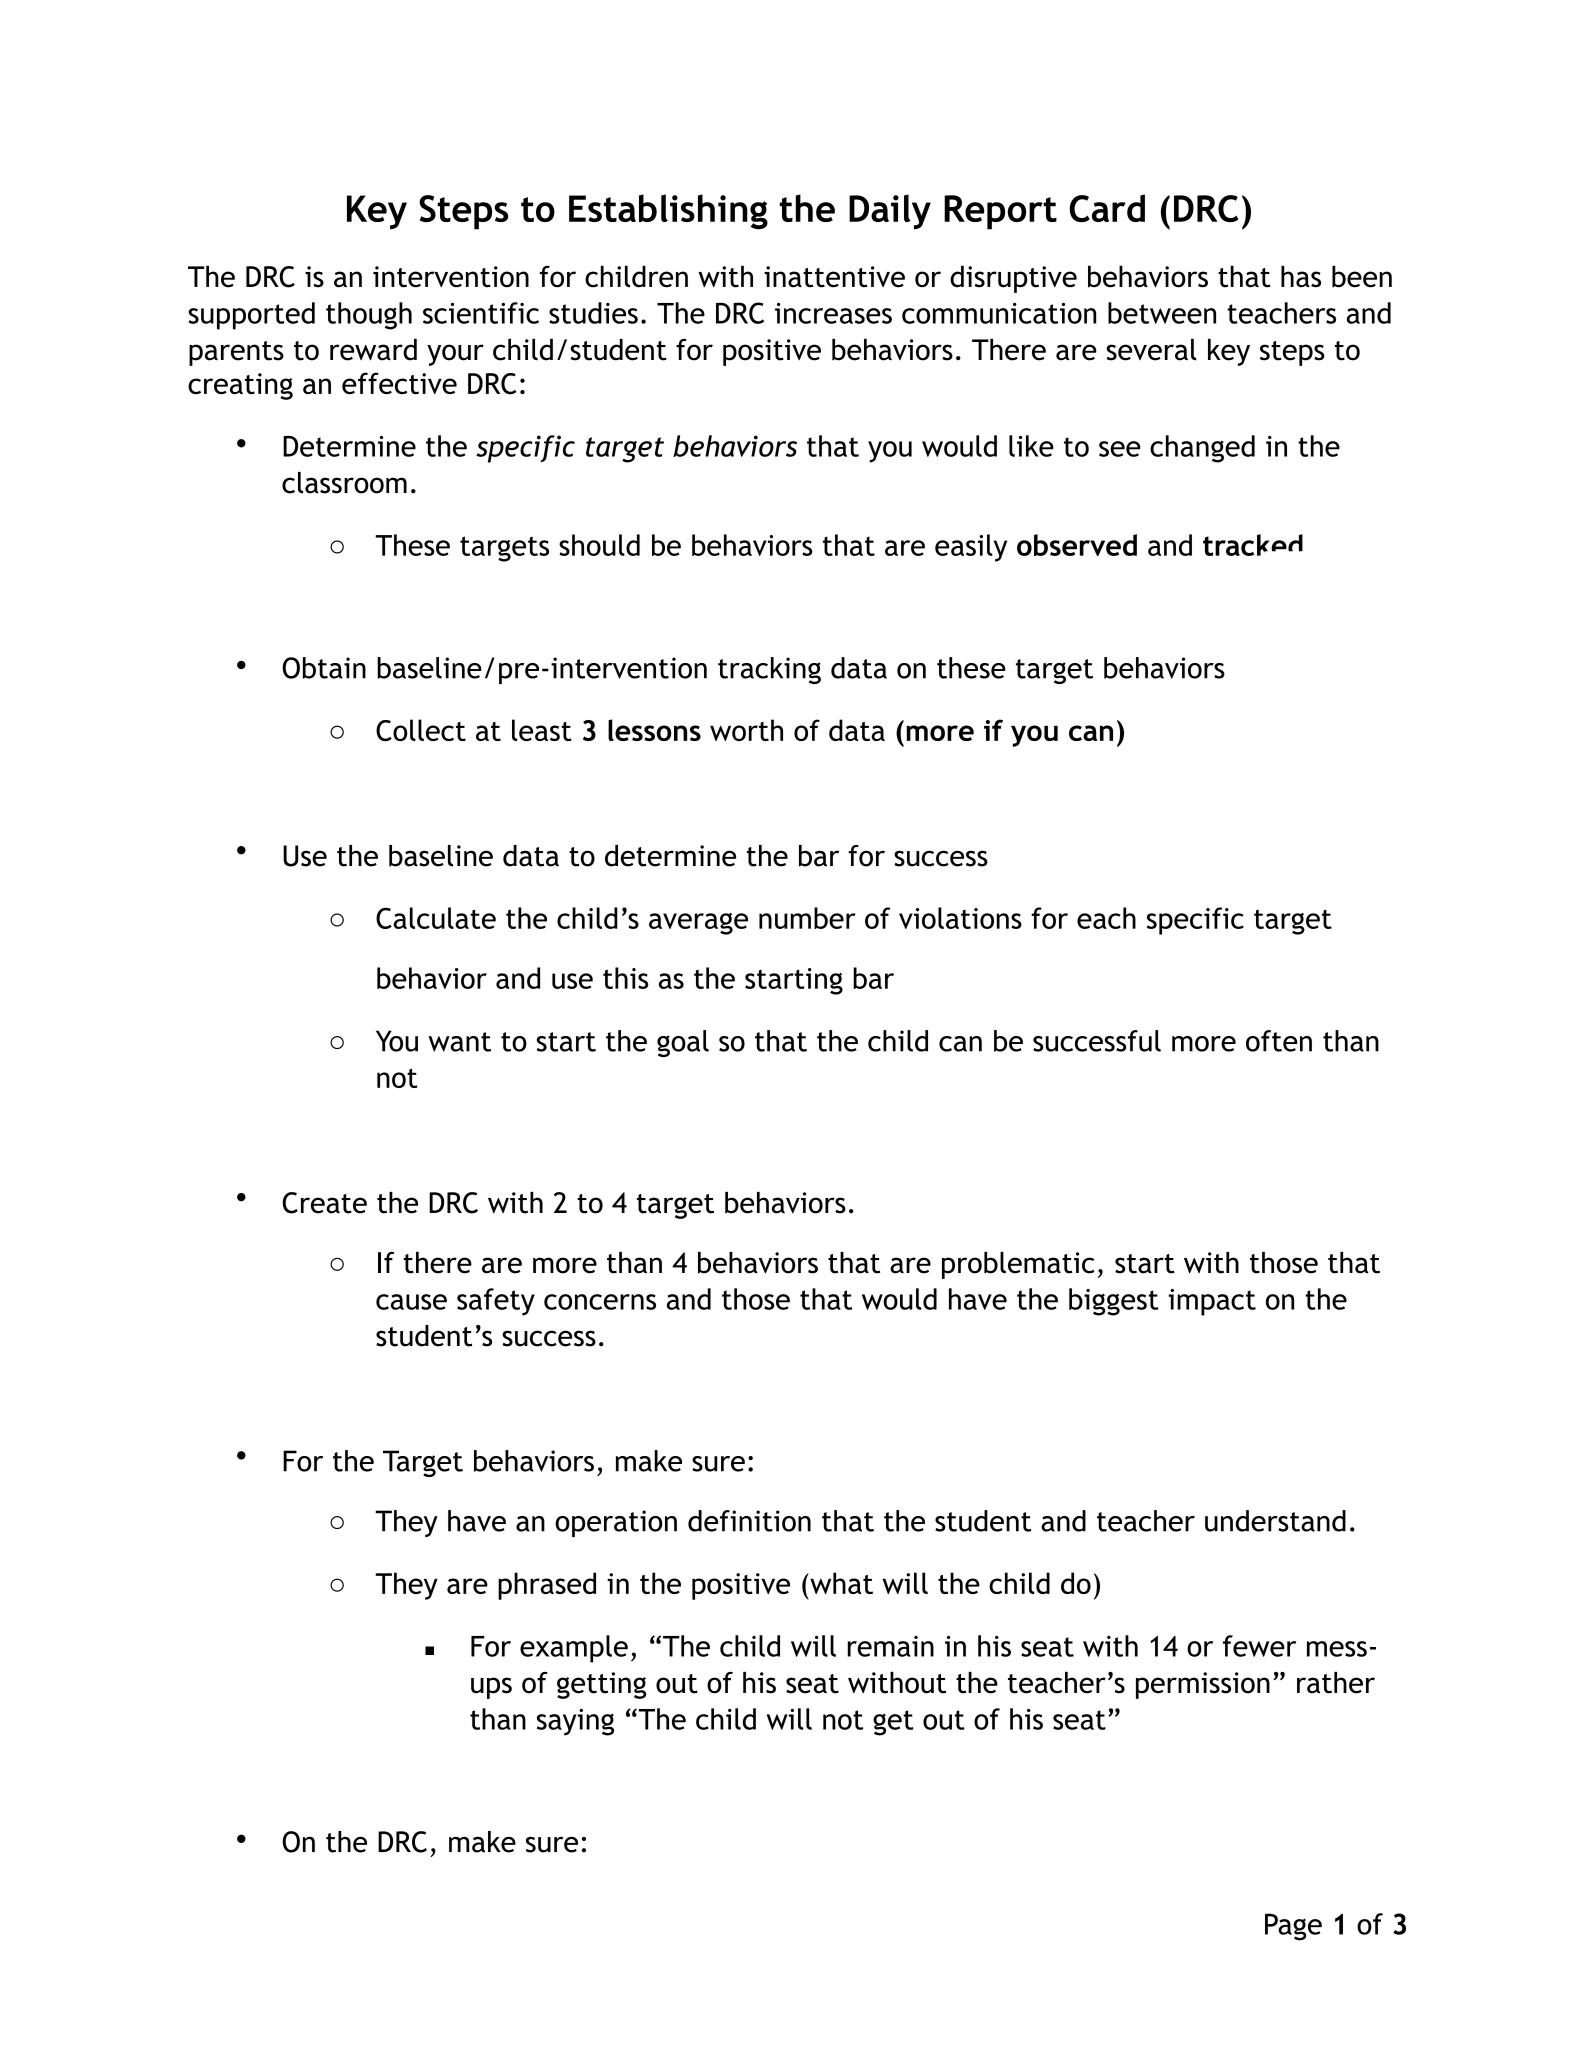 This screenshot has width=1596, height=2066. I want to click on though, so click(369, 316).
